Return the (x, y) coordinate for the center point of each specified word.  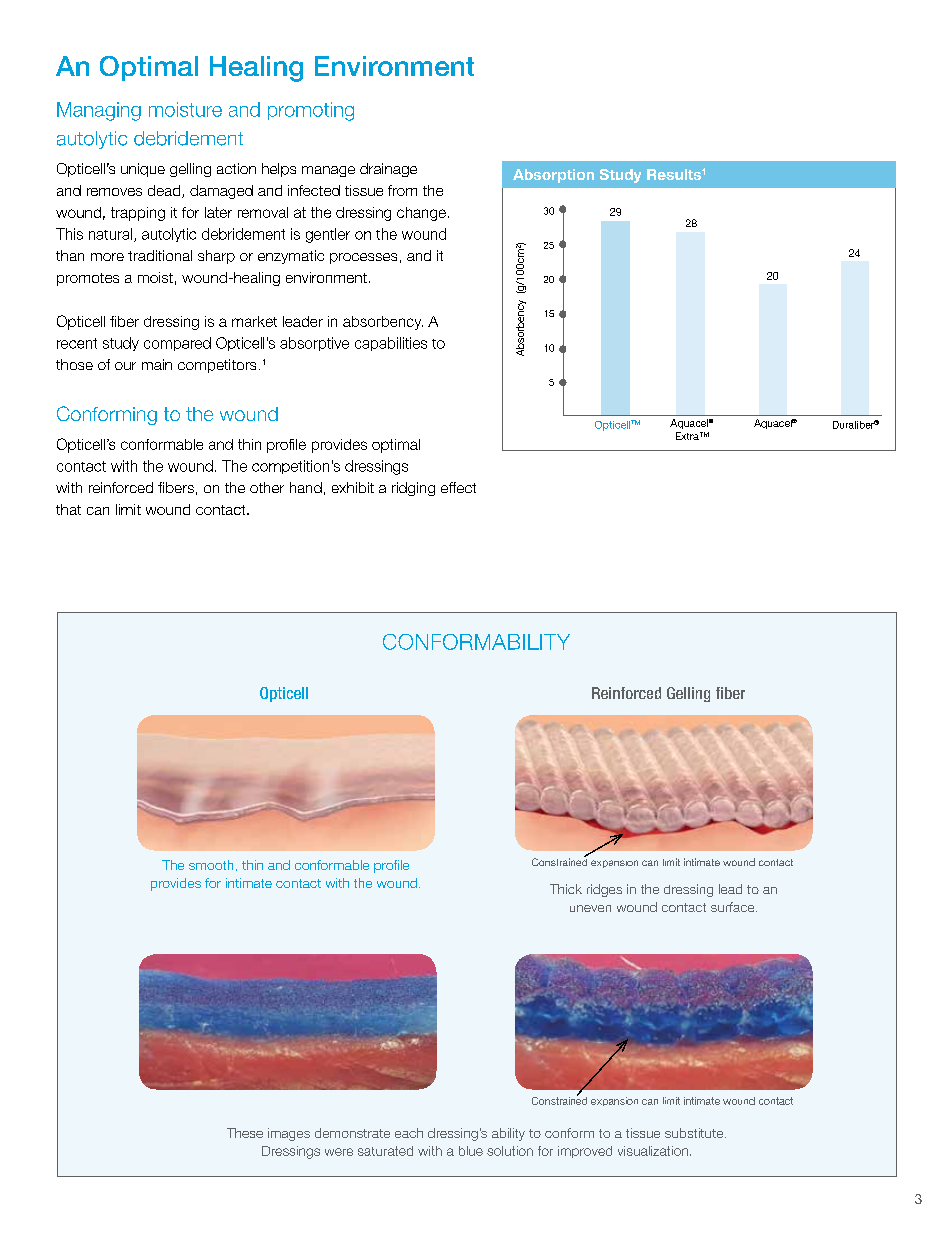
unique (143, 170)
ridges (604, 890)
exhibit (353, 487)
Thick (566, 889)
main (157, 364)
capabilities (391, 344)
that (68, 509)
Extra (688, 436)
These (245, 1133)
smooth (211, 865)
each (409, 1133)
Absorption (553, 176)
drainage (388, 170)
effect (458, 487)
